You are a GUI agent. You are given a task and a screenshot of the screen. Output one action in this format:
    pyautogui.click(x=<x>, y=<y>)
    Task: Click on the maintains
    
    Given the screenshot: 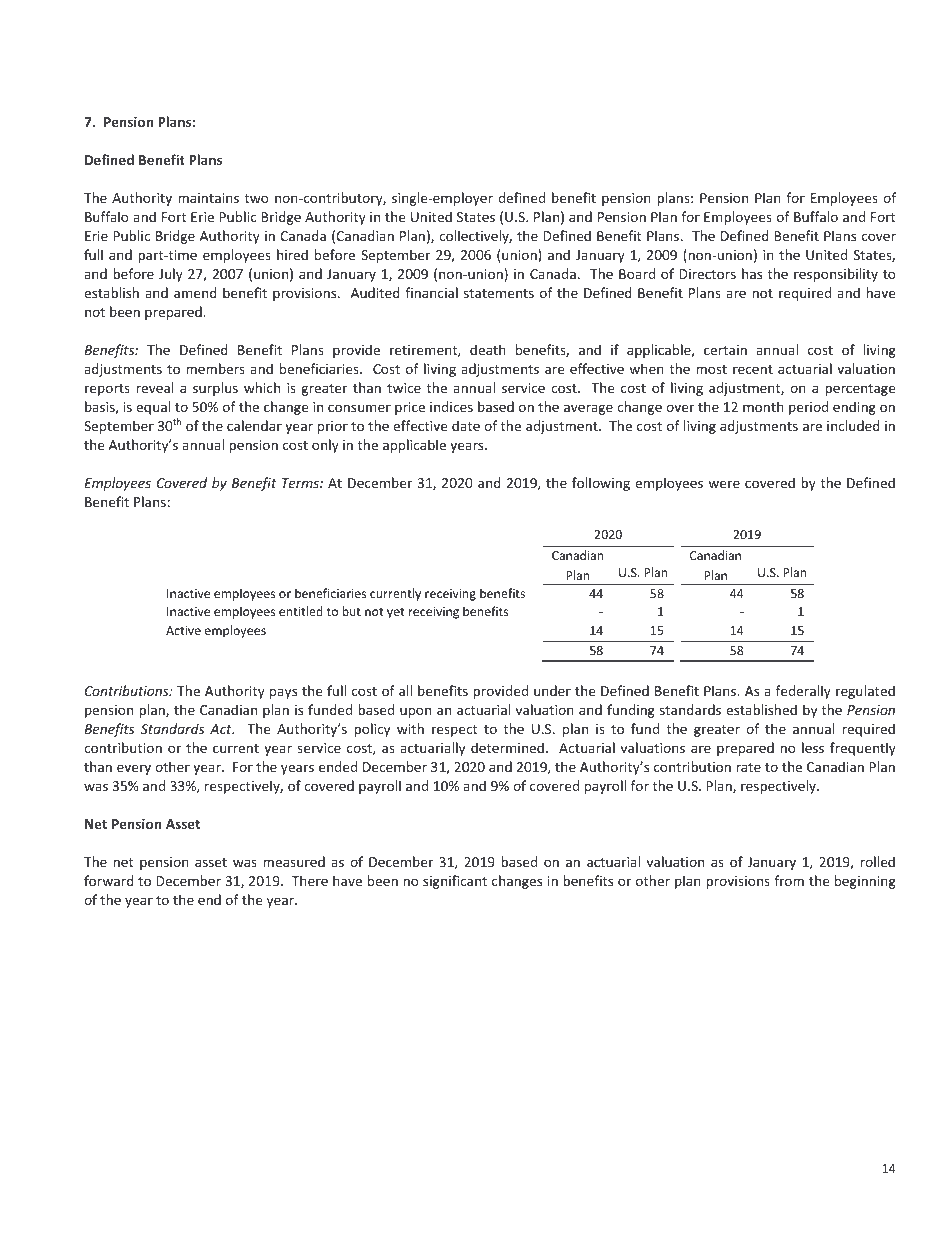 What is the action you would take?
    pyautogui.click(x=208, y=198)
